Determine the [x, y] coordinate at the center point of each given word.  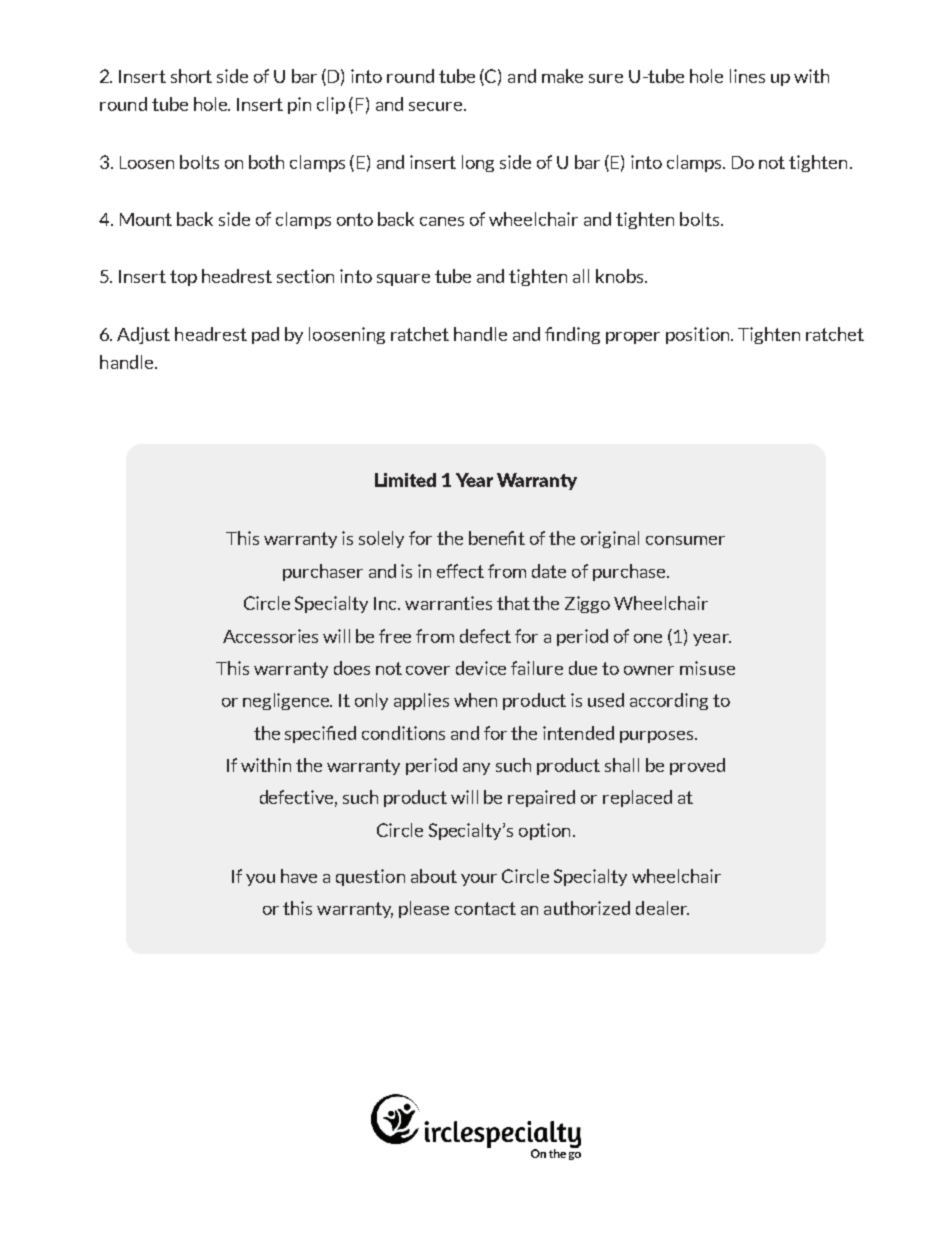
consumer [685, 540]
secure [435, 106]
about [434, 876]
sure [606, 78]
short [191, 76]
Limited [405, 480]
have [299, 876]
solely [381, 539]
